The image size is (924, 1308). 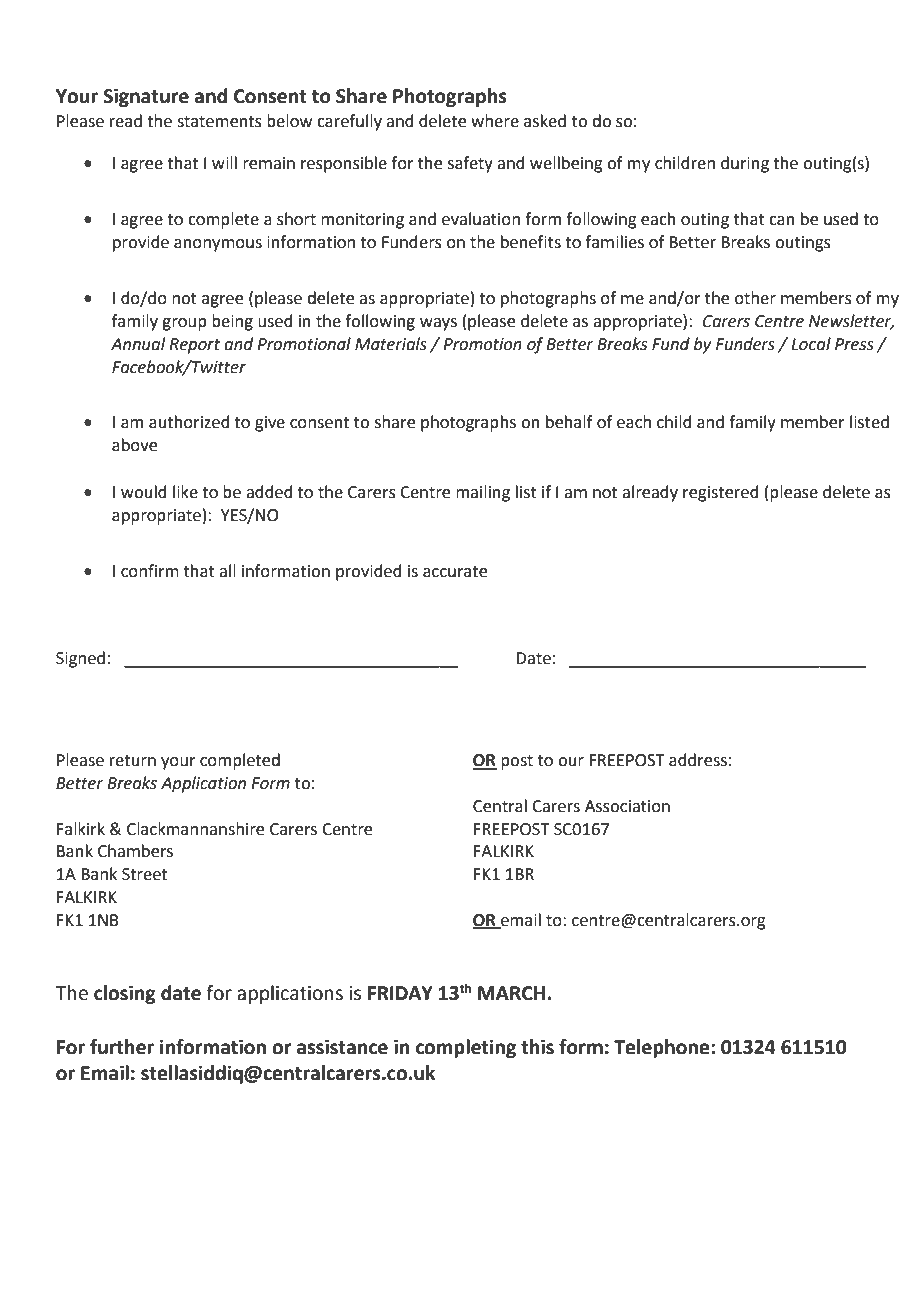 I want to click on return, so click(x=133, y=761).
